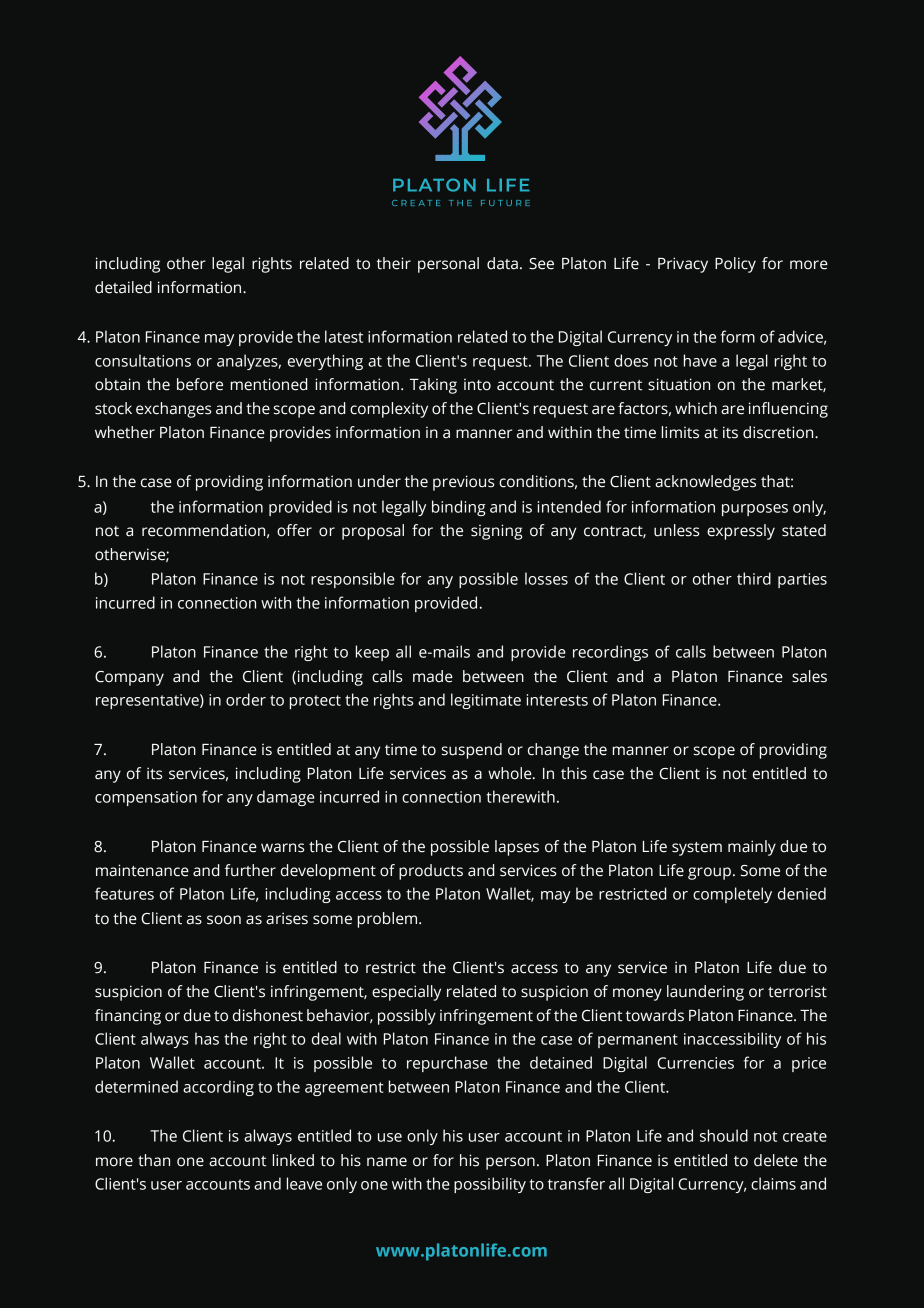 This screenshot has height=1308, width=924. I want to click on sales, so click(809, 676).
